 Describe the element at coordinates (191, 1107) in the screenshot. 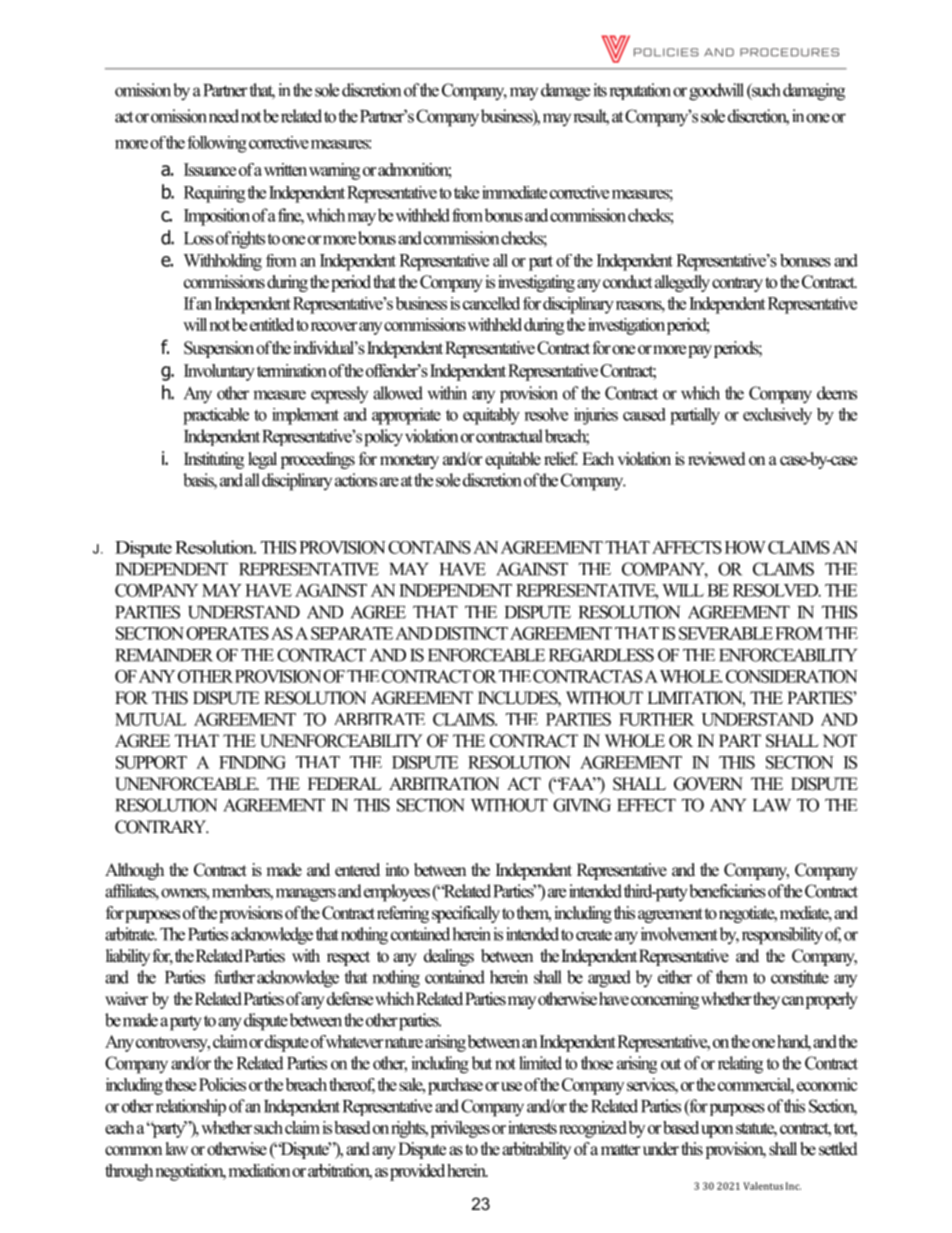

I see `relationship` at that location.
